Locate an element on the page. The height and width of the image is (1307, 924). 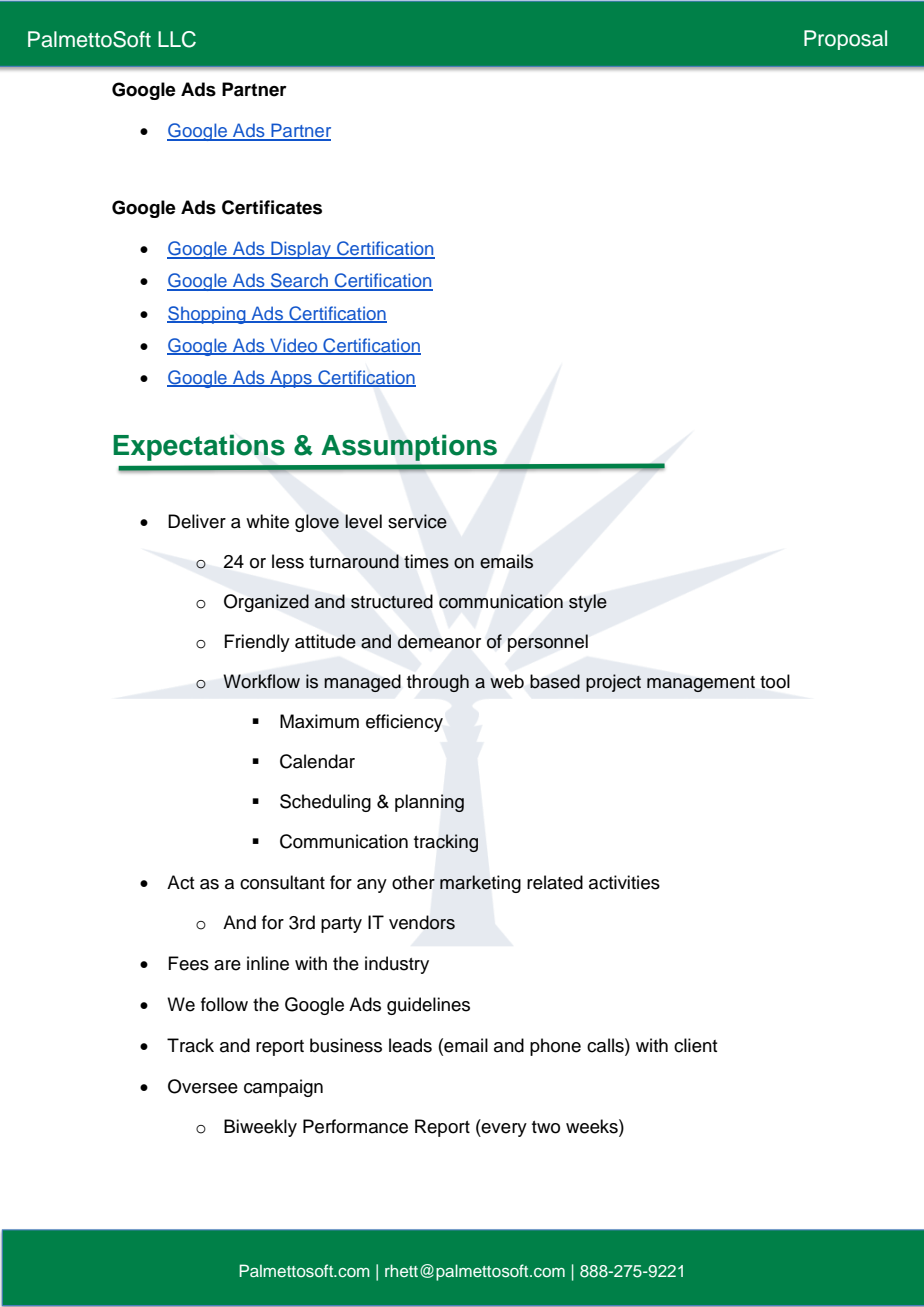
tool is located at coordinates (775, 681).
